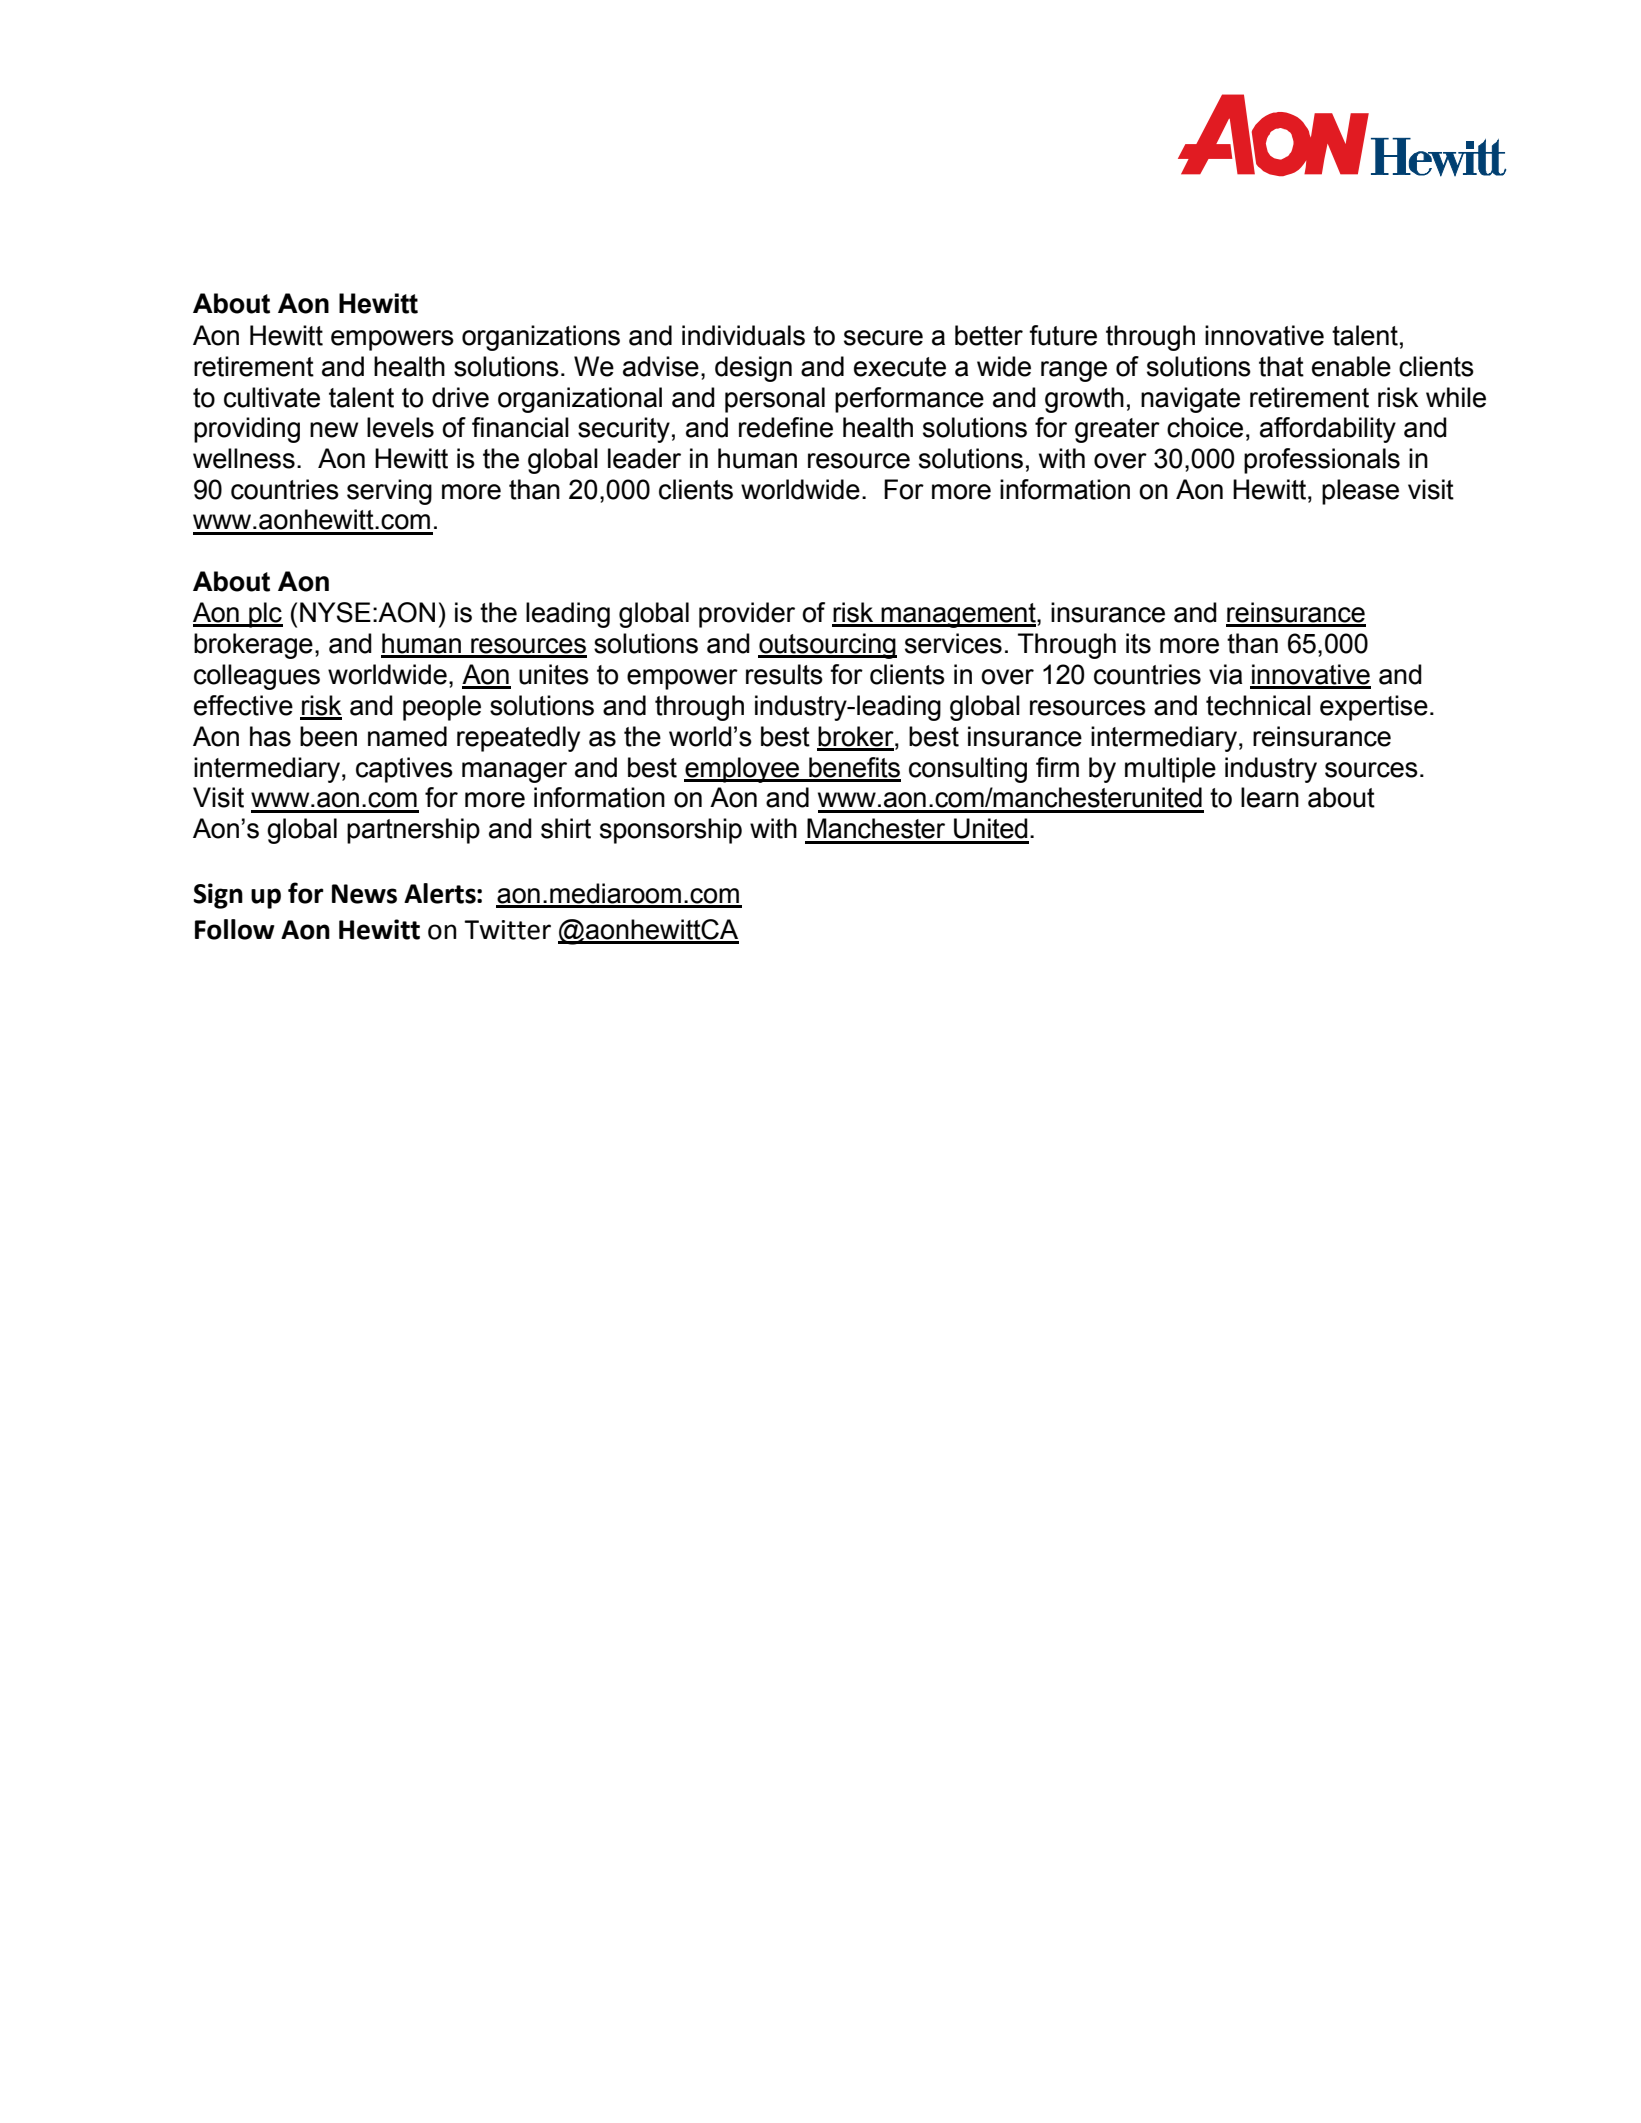 The width and height of the image is (1641, 2123). I want to click on serving, so click(389, 492).
